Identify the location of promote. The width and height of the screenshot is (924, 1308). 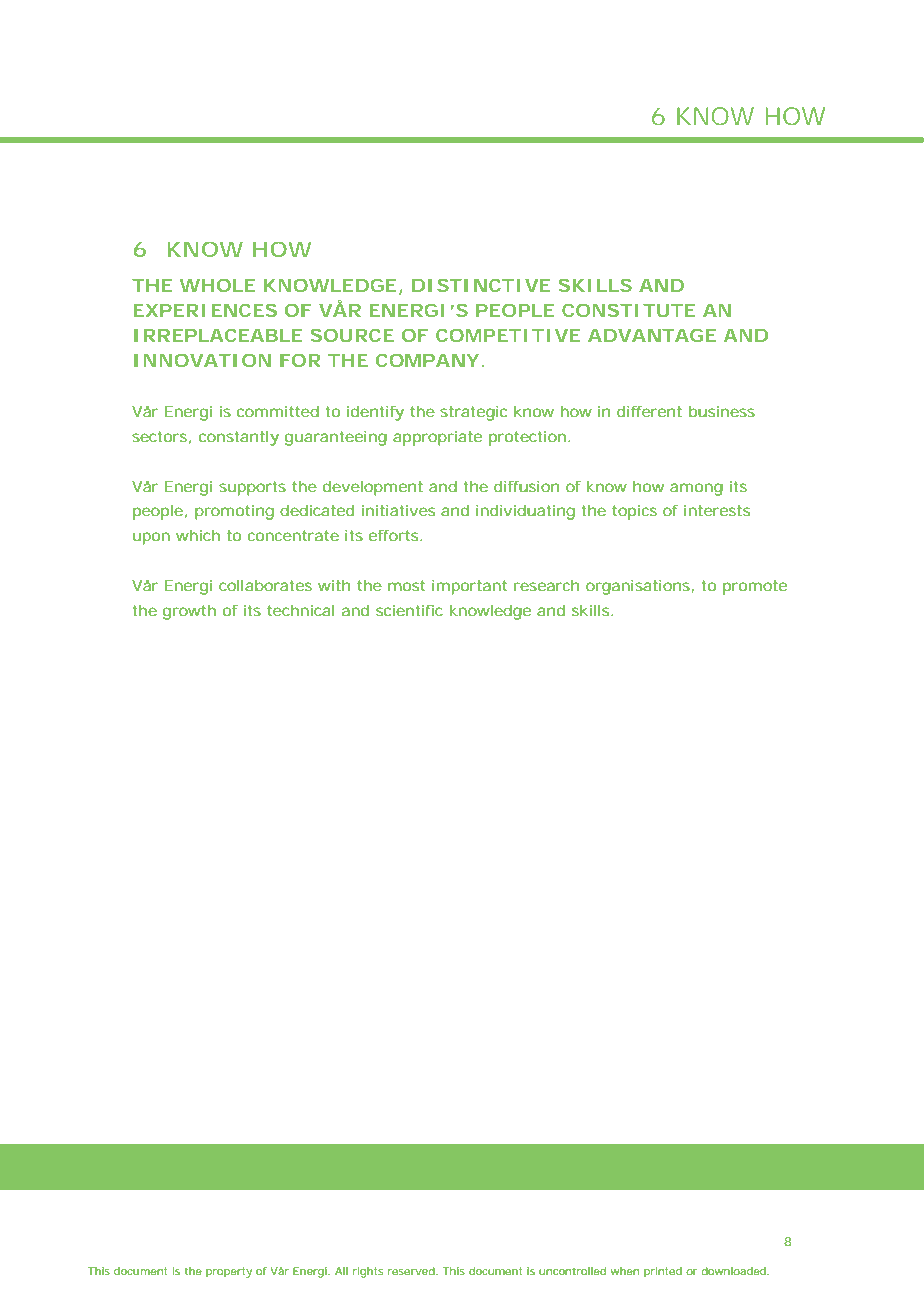
(755, 587).
